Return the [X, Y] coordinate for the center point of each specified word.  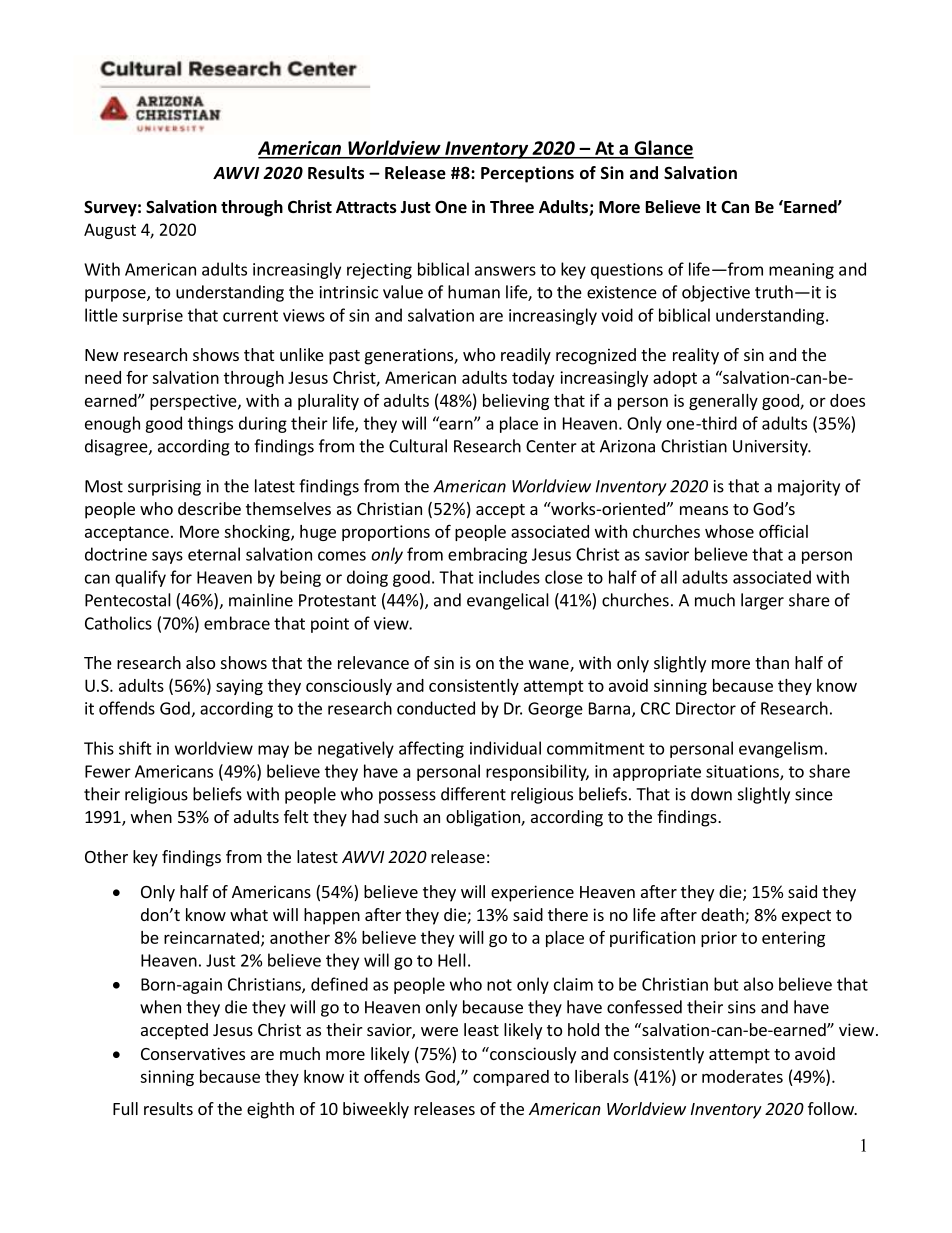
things [210, 424]
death [723, 916]
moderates [742, 1076]
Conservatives [193, 1053]
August [110, 231]
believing [516, 402]
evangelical [508, 601]
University [771, 448]
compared [511, 1078]
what [249, 914]
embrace [237, 623]
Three [512, 207]
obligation [484, 818]
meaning [801, 271]
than [772, 662]
